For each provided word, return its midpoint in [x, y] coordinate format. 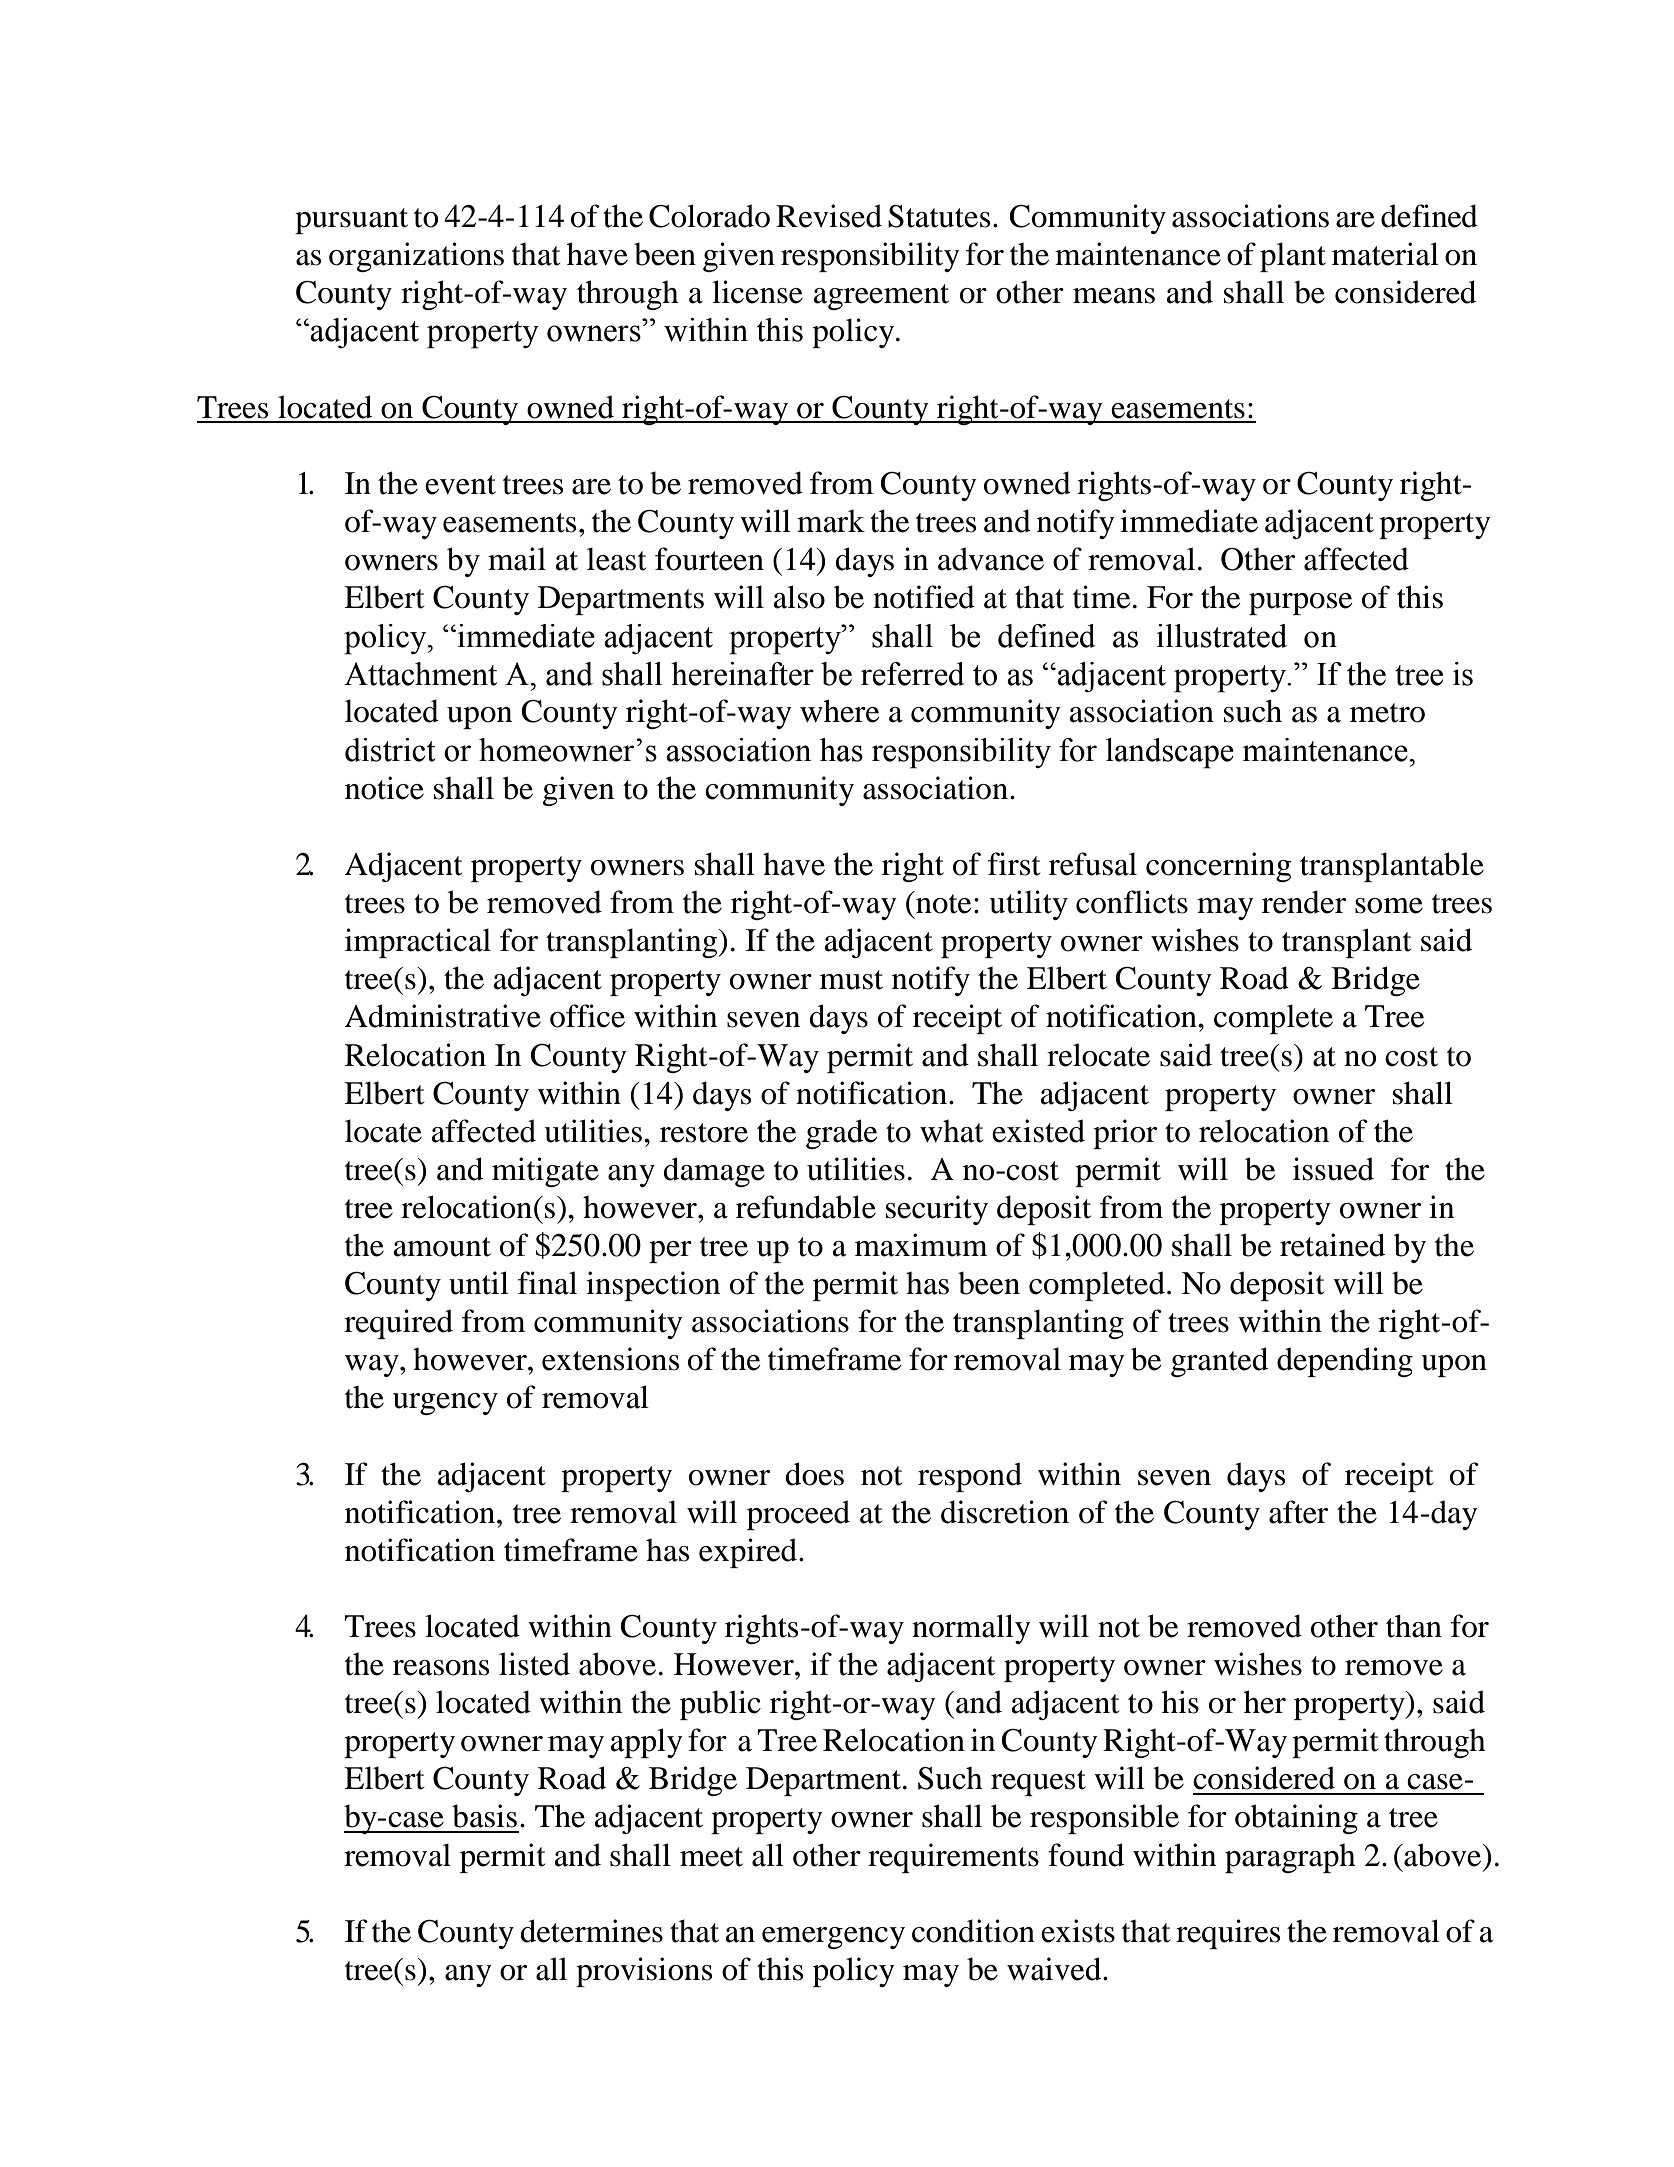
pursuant [351, 221]
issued [1333, 1169]
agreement [881, 297]
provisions [644, 1972]
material [1385, 254]
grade [841, 1134]
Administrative [443, 1016]
